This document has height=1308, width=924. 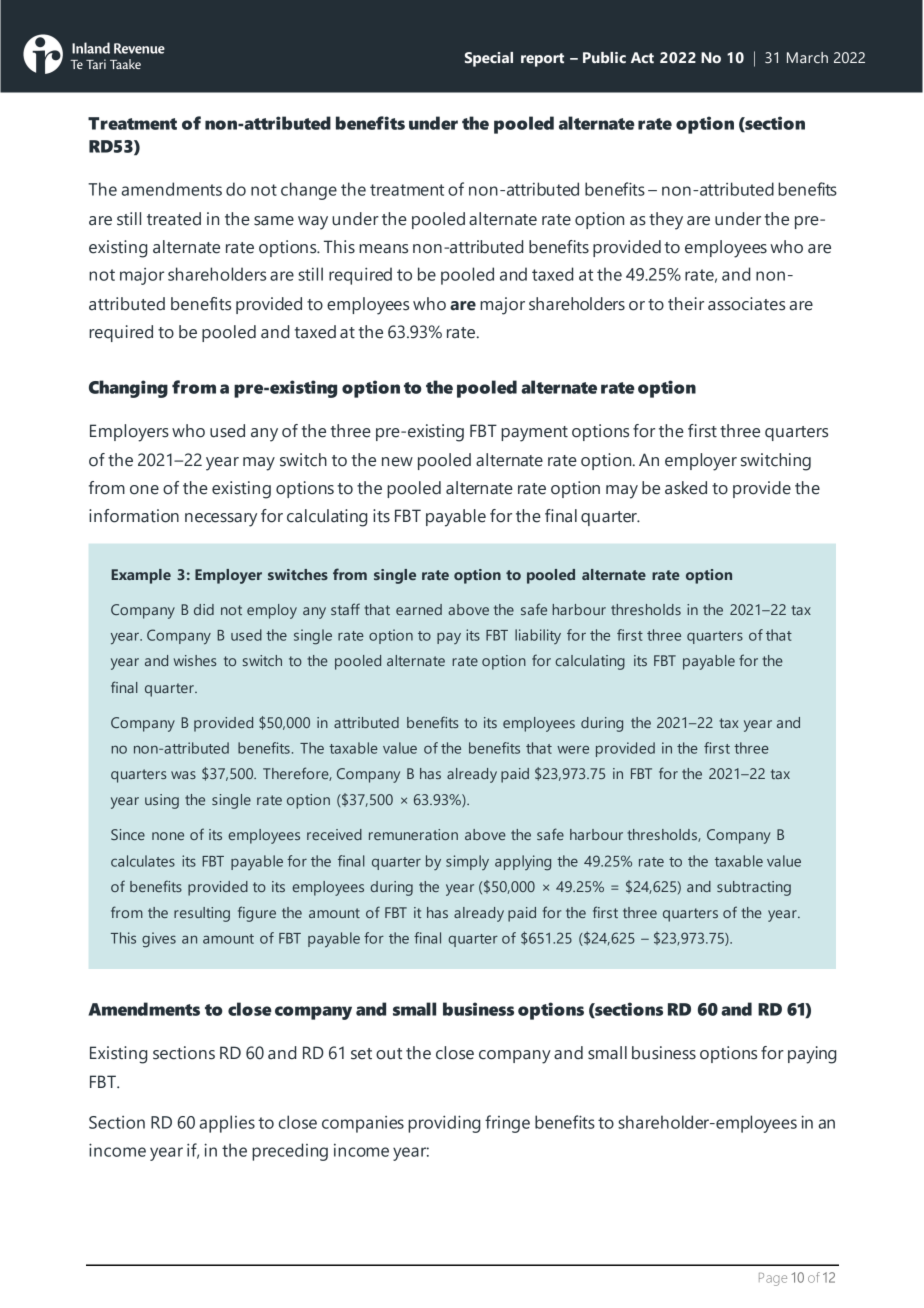 I want to click on Special, so click(x=489, y=59).
